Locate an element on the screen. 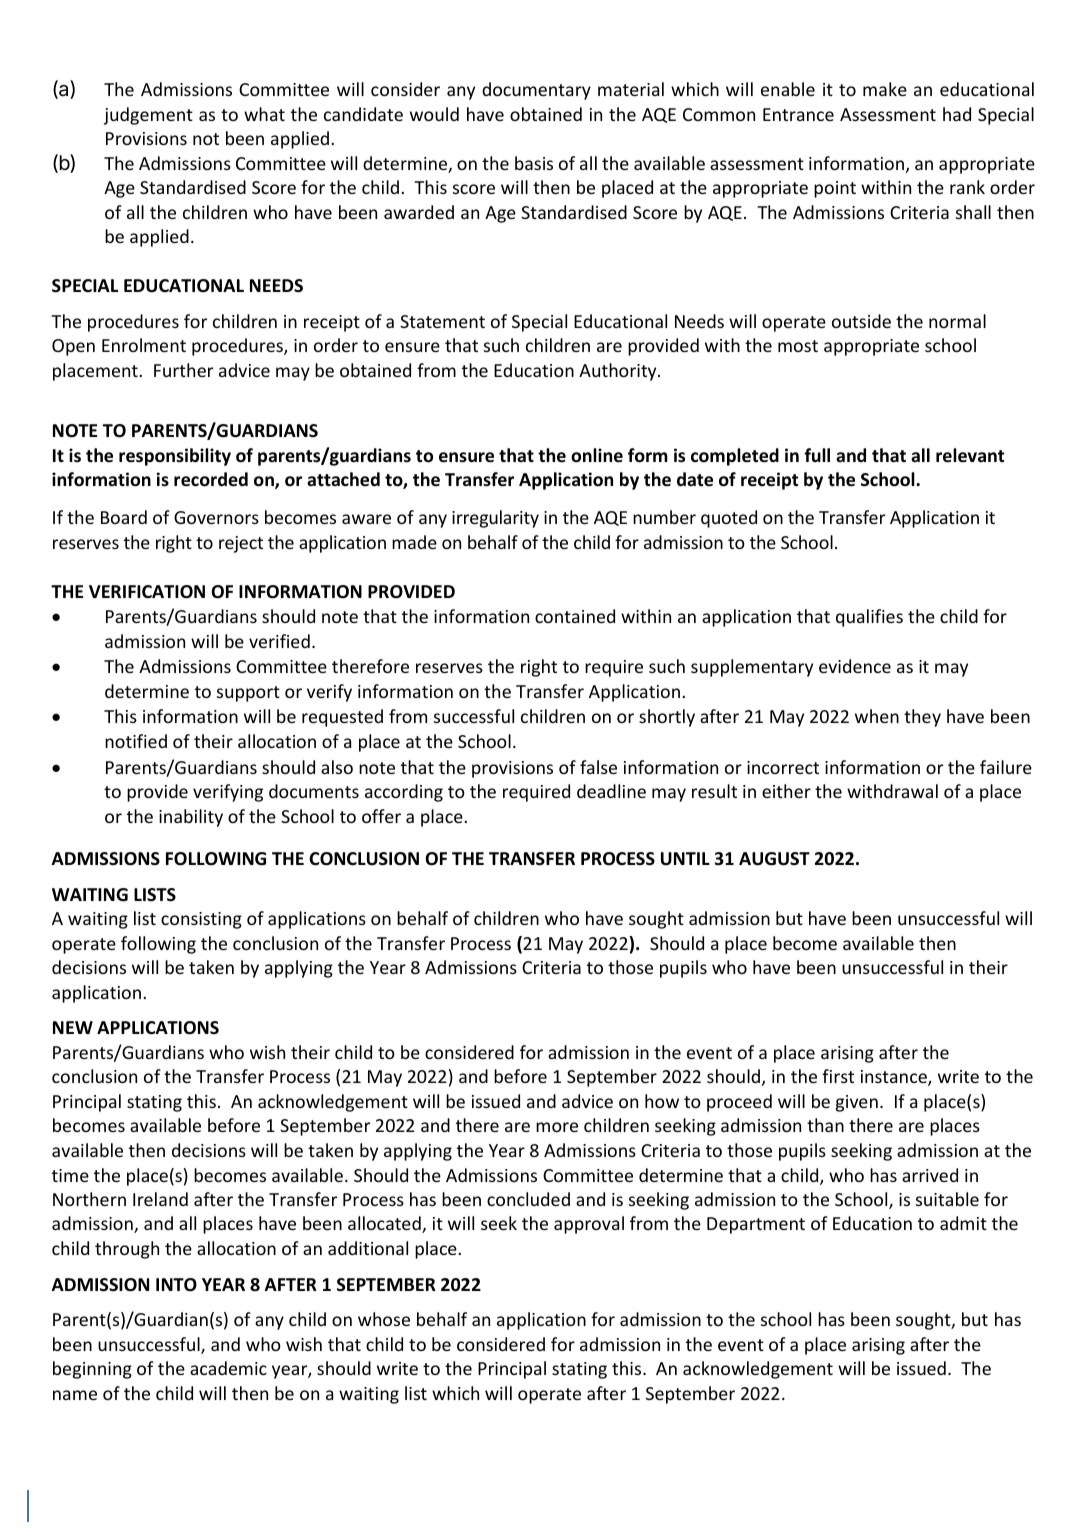 The width and height of the screenshot is (1087, 1537). make is located at coordinates (885, 89).
